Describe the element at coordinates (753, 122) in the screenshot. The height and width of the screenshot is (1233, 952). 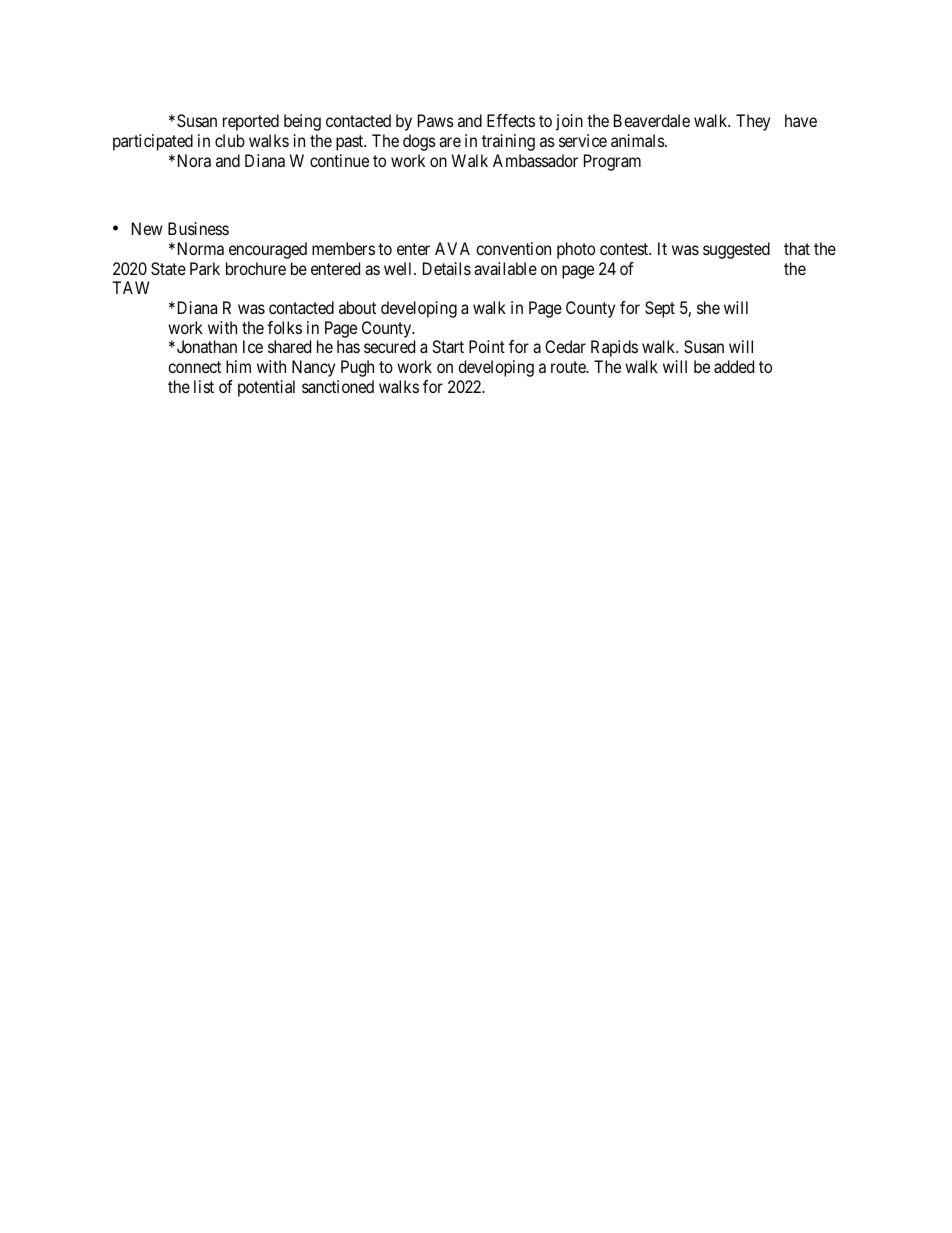
I see `They` at that location.
